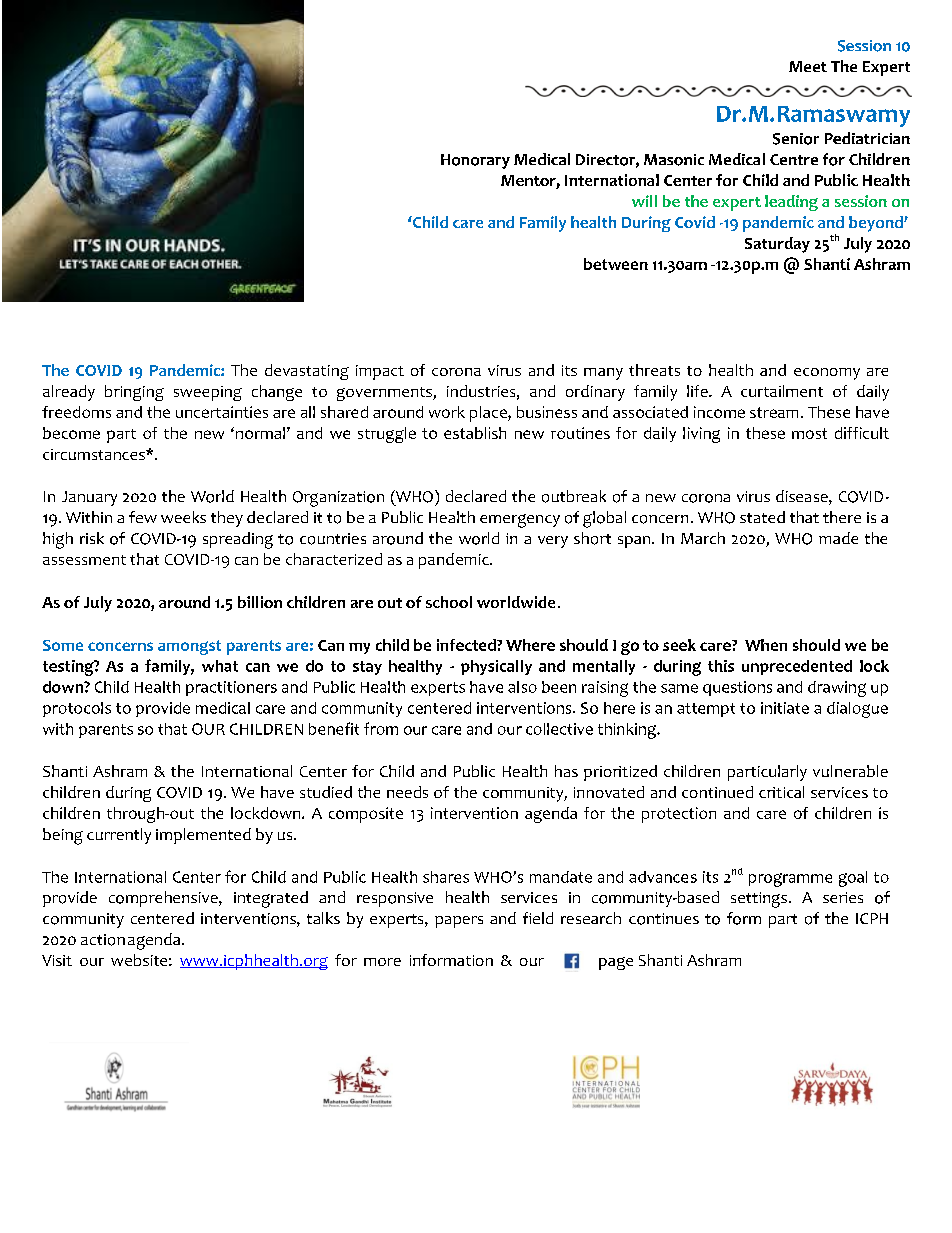  What do you see at coordinates (449, 602) in the image?
I see `school` at bounding box center [449, 602].
